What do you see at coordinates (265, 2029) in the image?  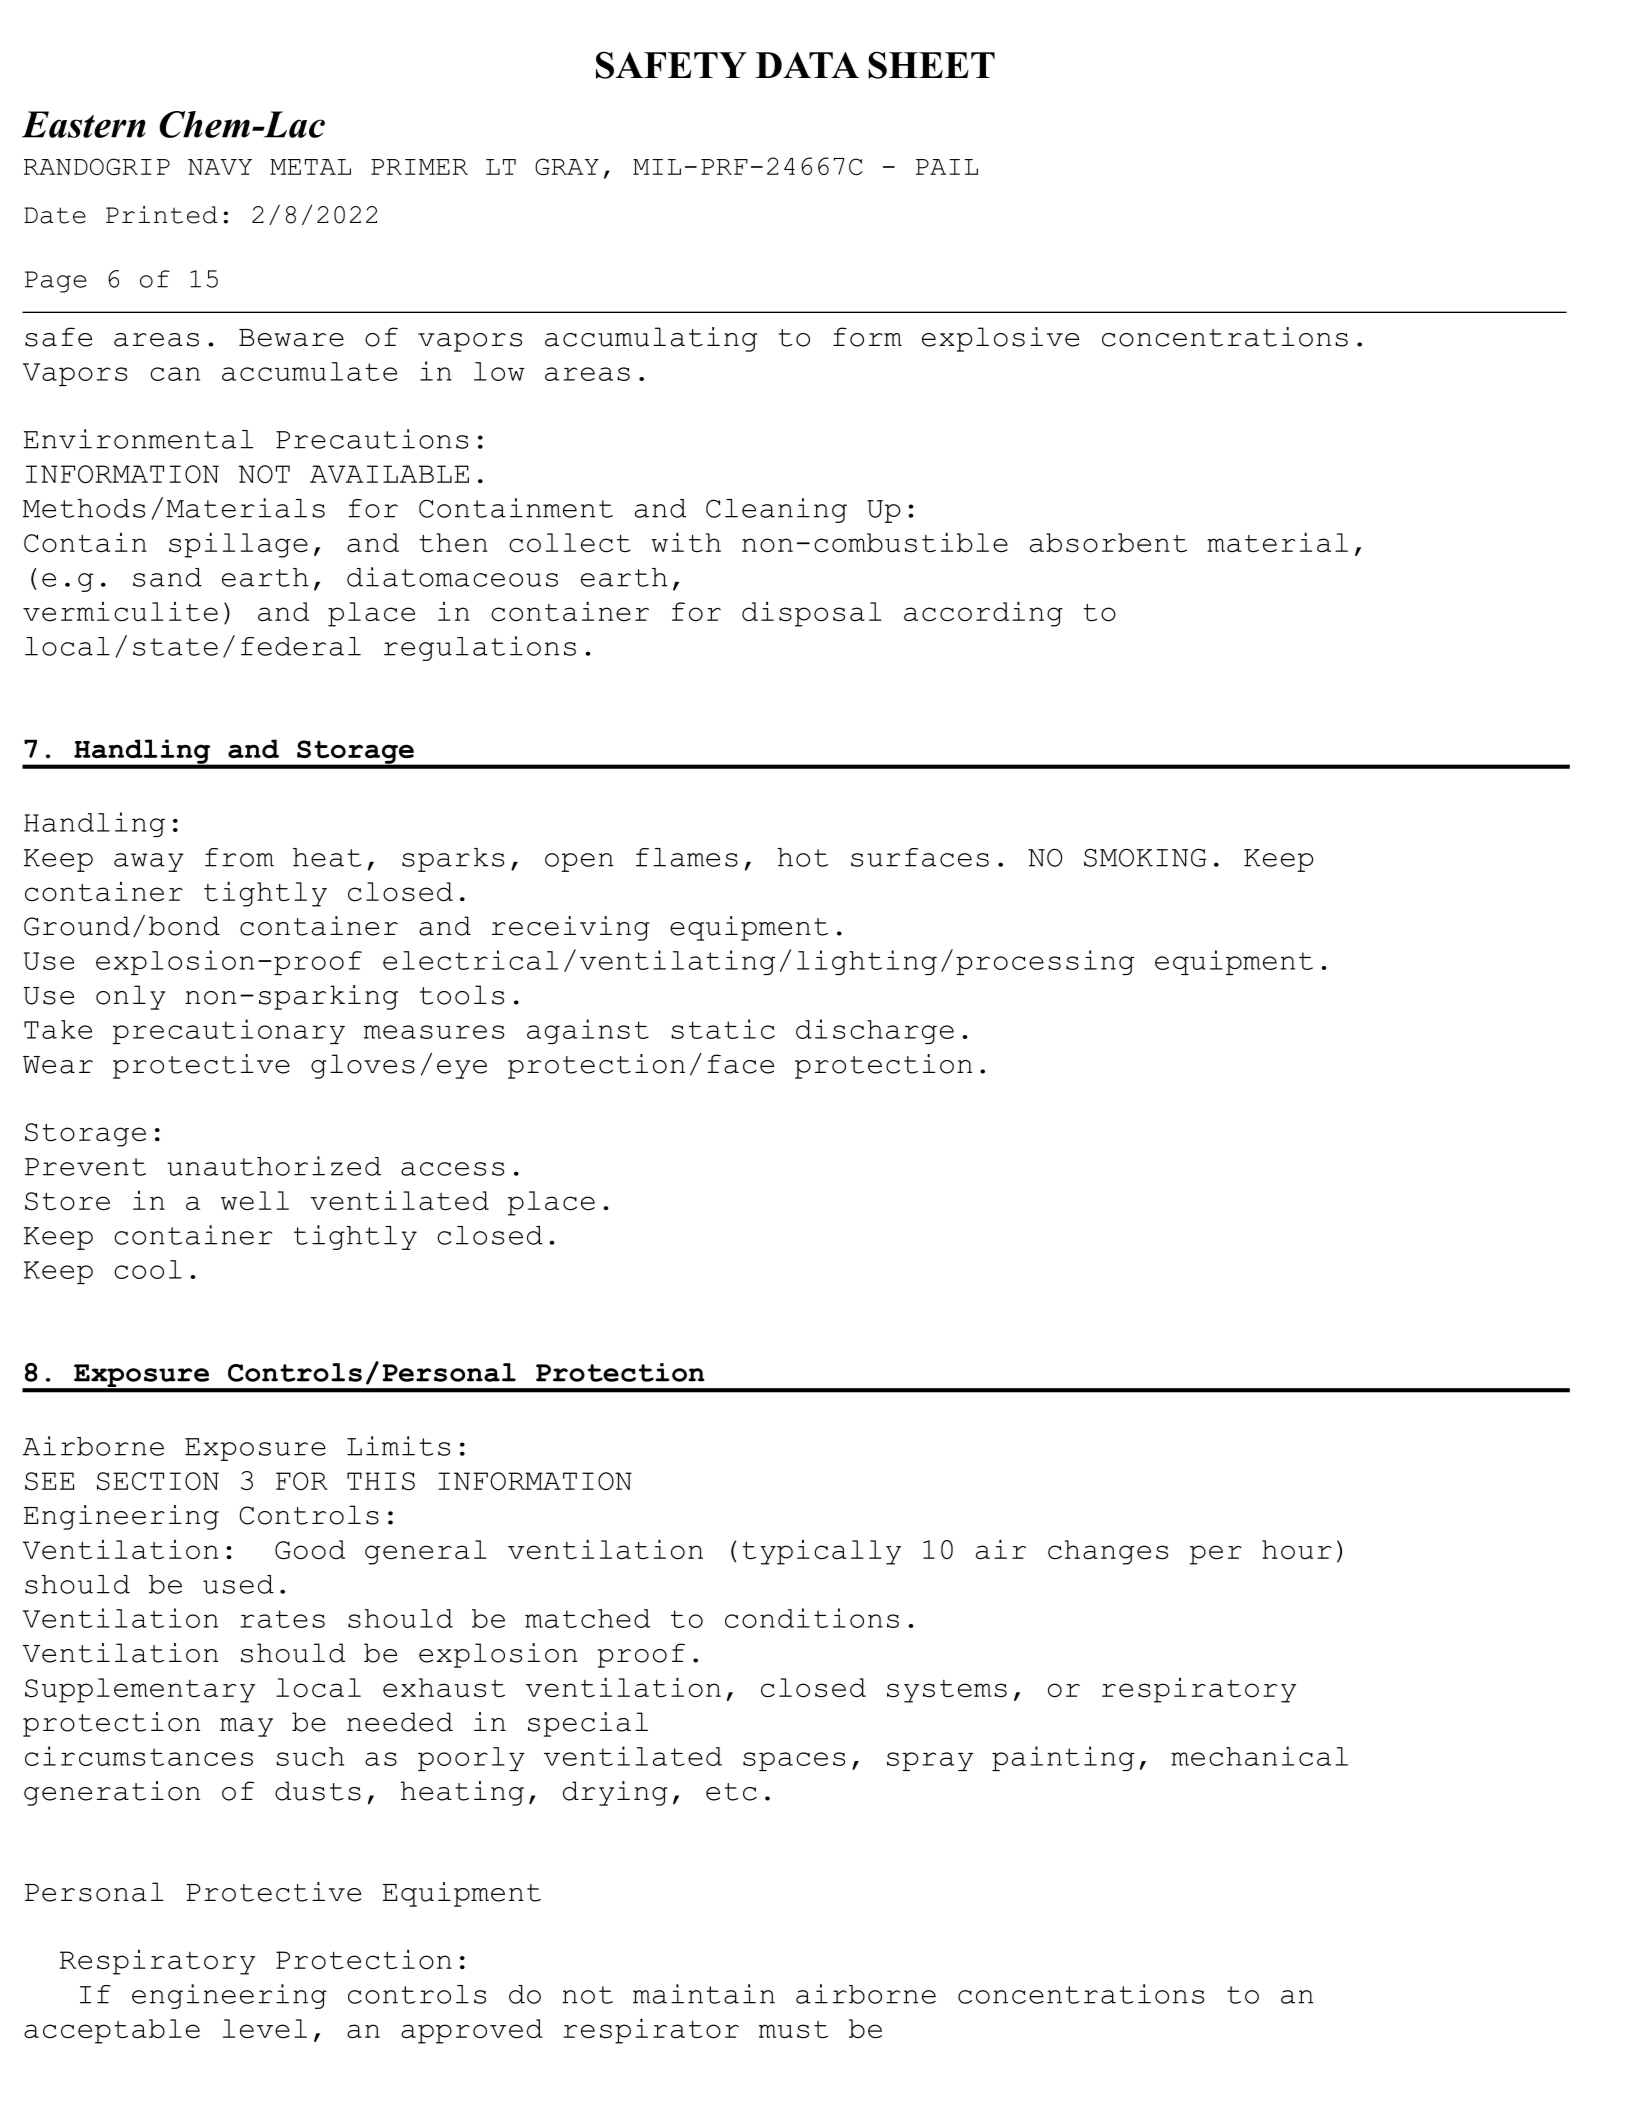 I see `level` at bounding box center [265, 2029].
